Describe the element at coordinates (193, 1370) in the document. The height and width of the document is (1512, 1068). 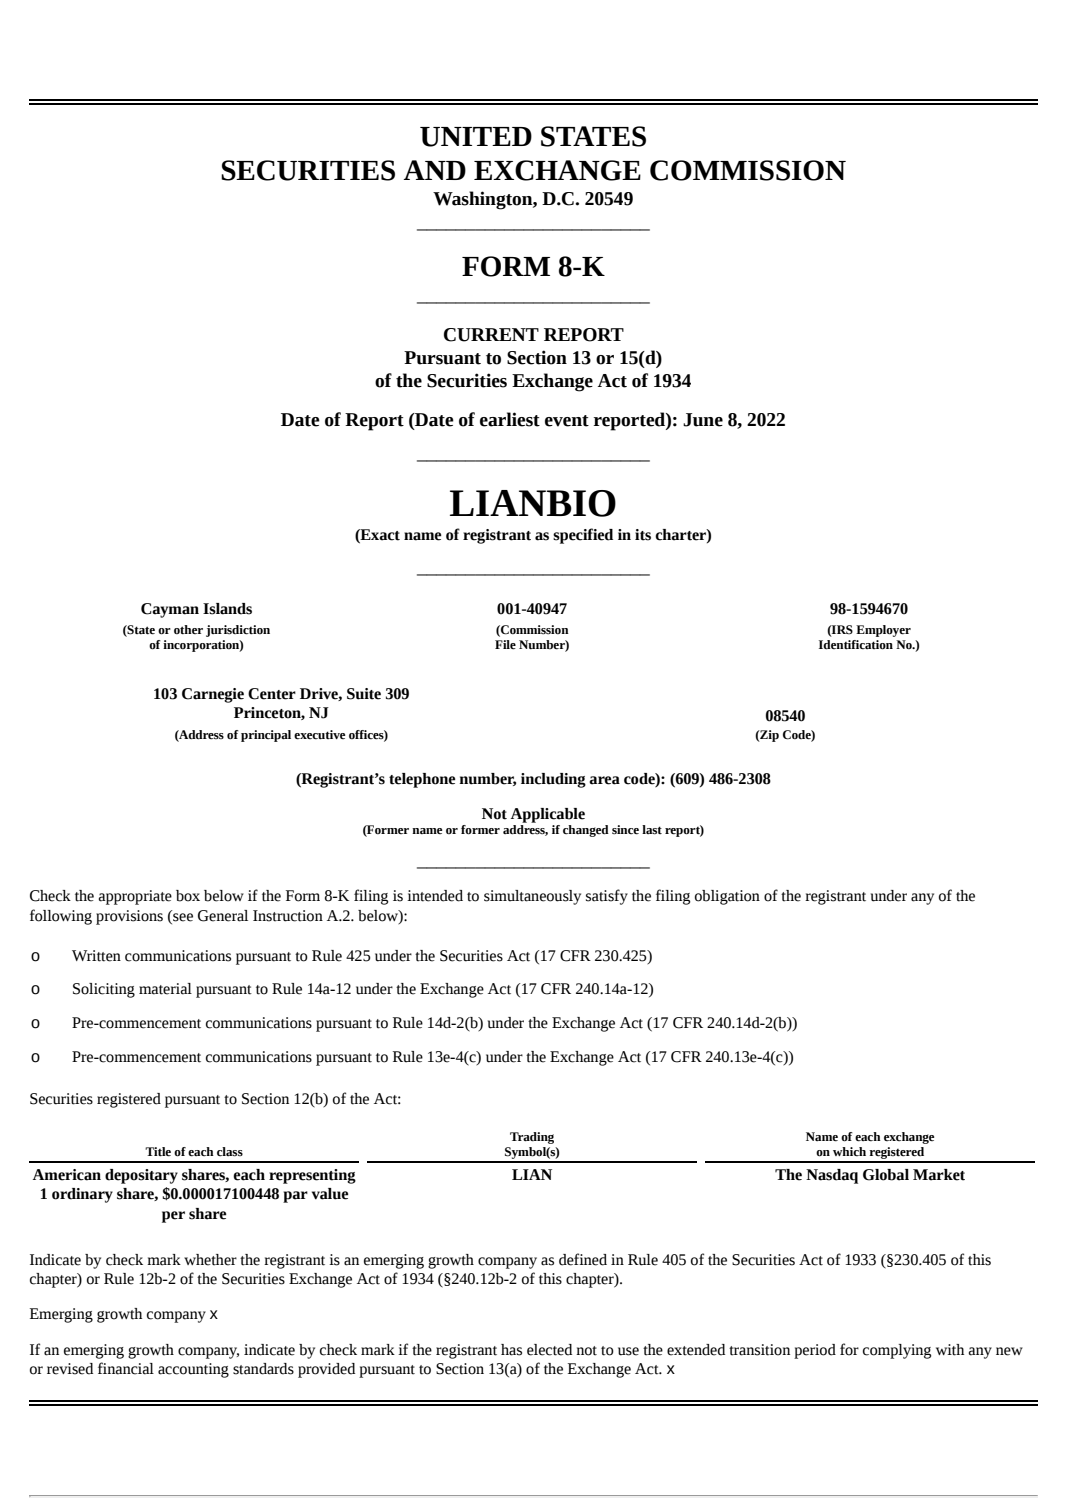
I see `accounting` at that location.
